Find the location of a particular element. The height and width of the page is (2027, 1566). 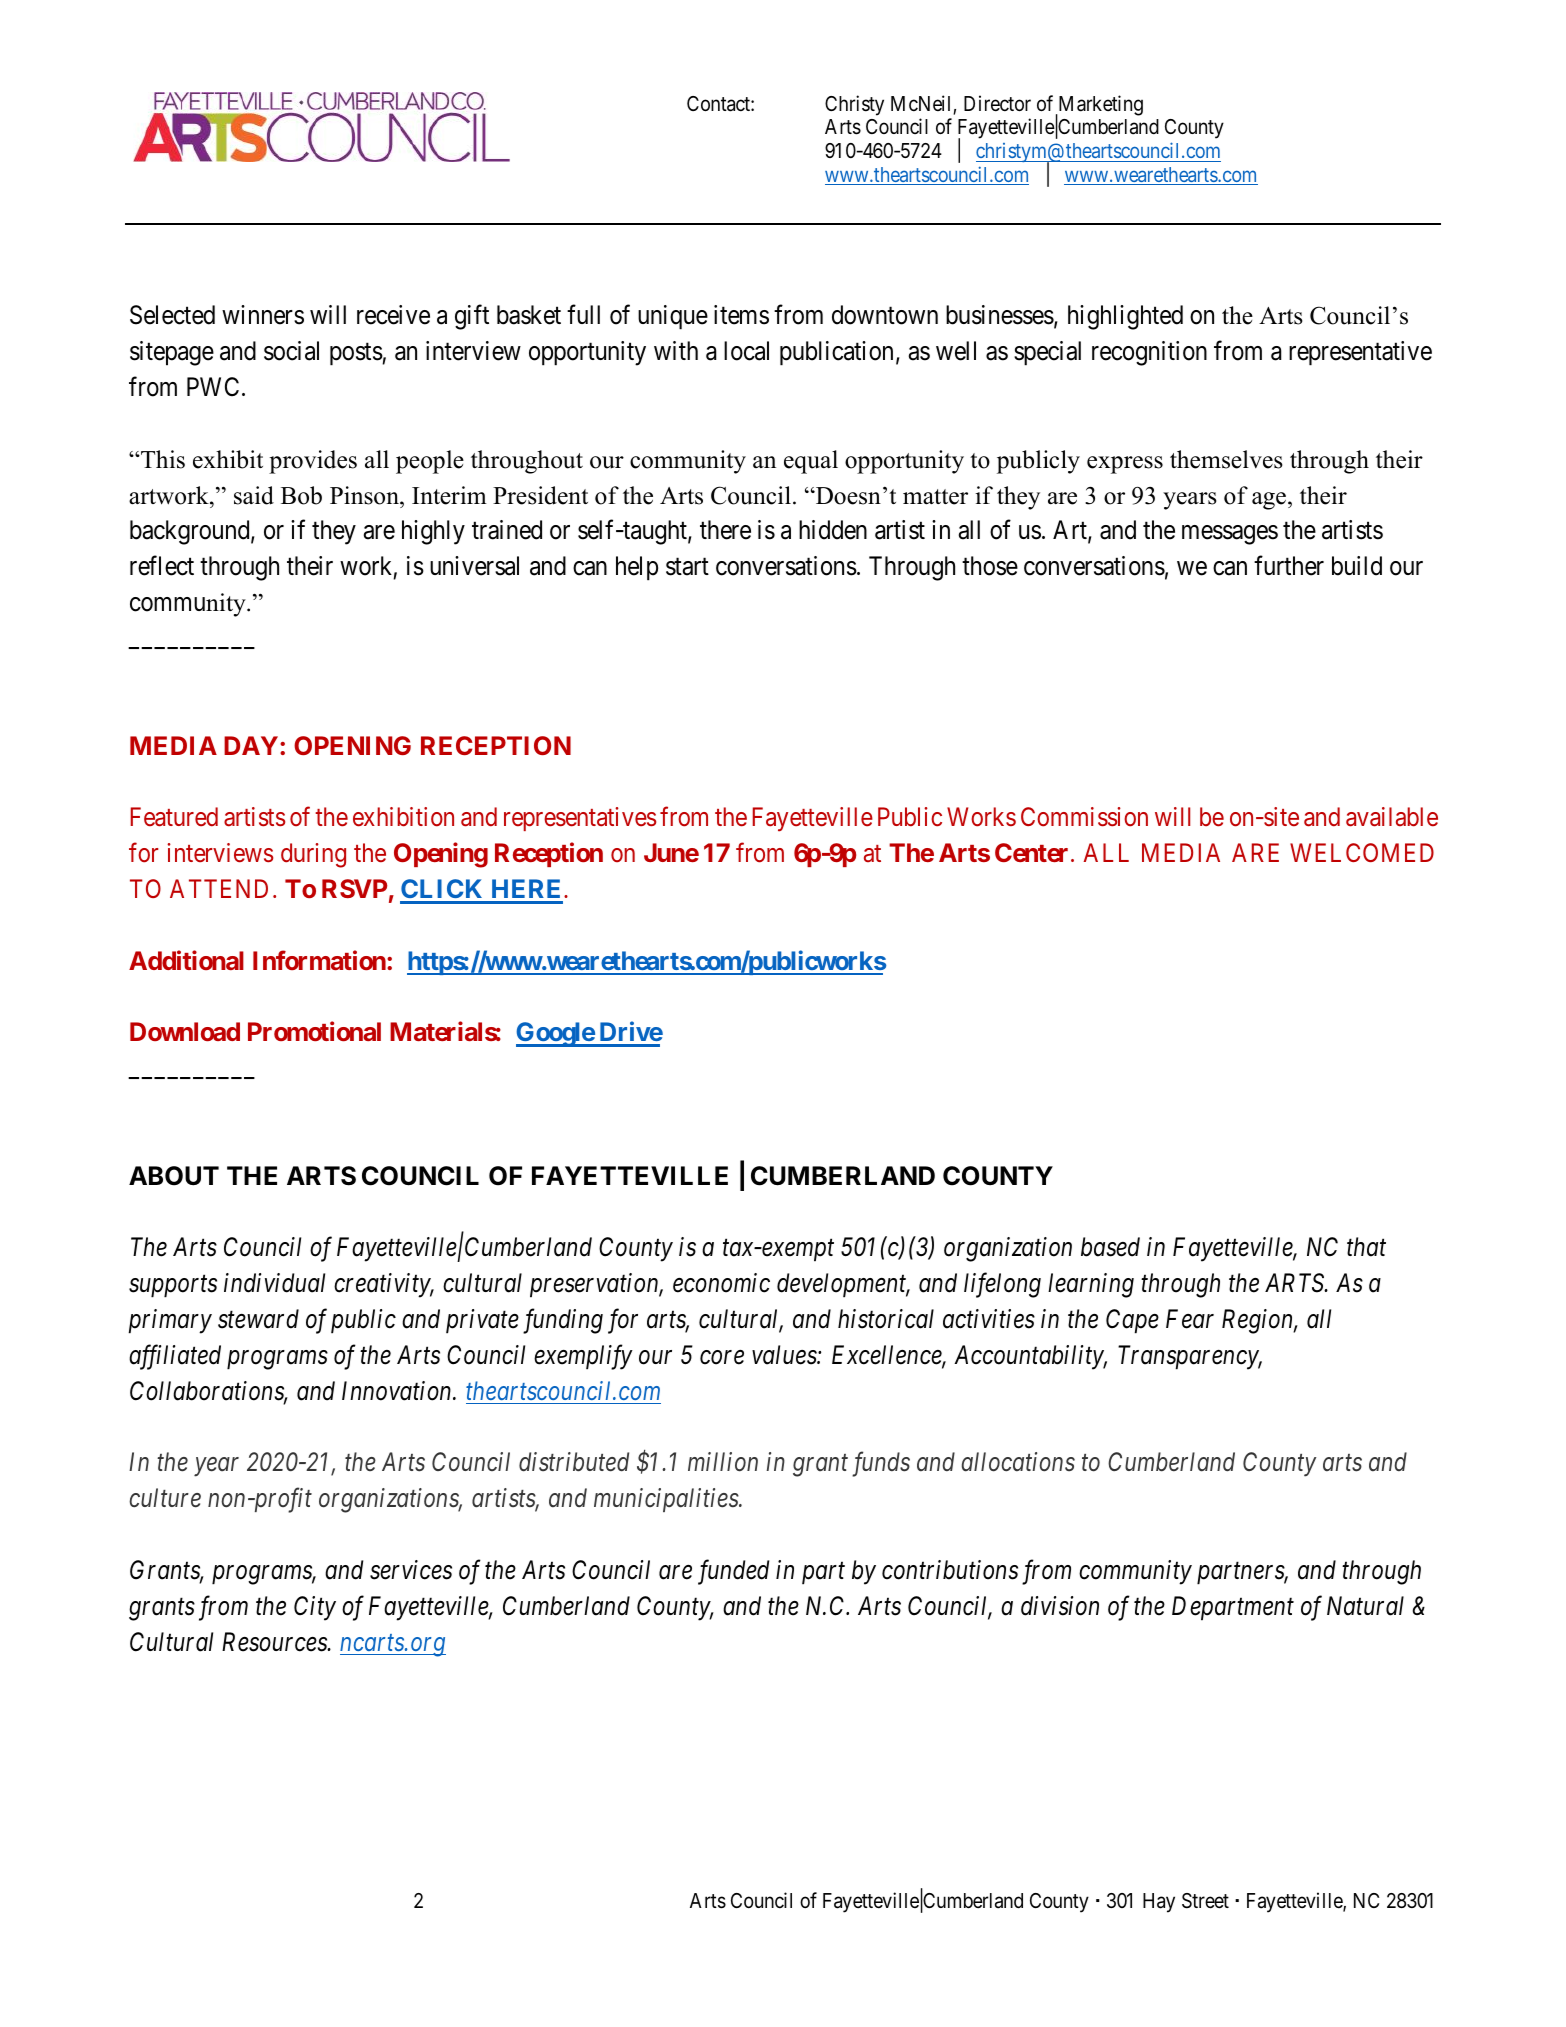

Fear is located at coordinates (1190, 1319).
